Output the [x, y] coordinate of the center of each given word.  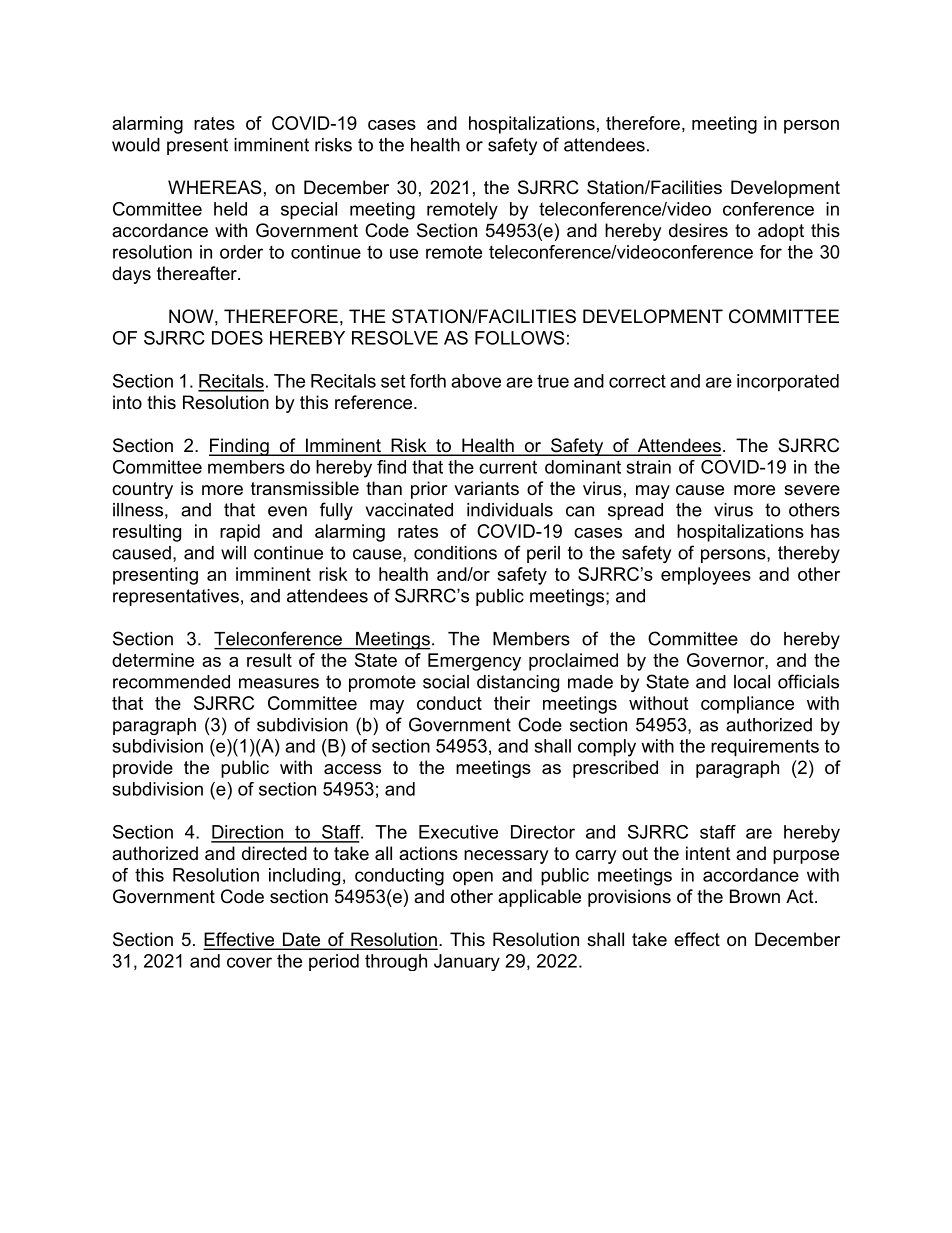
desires [698, 230]
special [309, 211]
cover [249, 962]
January [467, 962]
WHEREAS [214, 187]
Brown [755, 896]
